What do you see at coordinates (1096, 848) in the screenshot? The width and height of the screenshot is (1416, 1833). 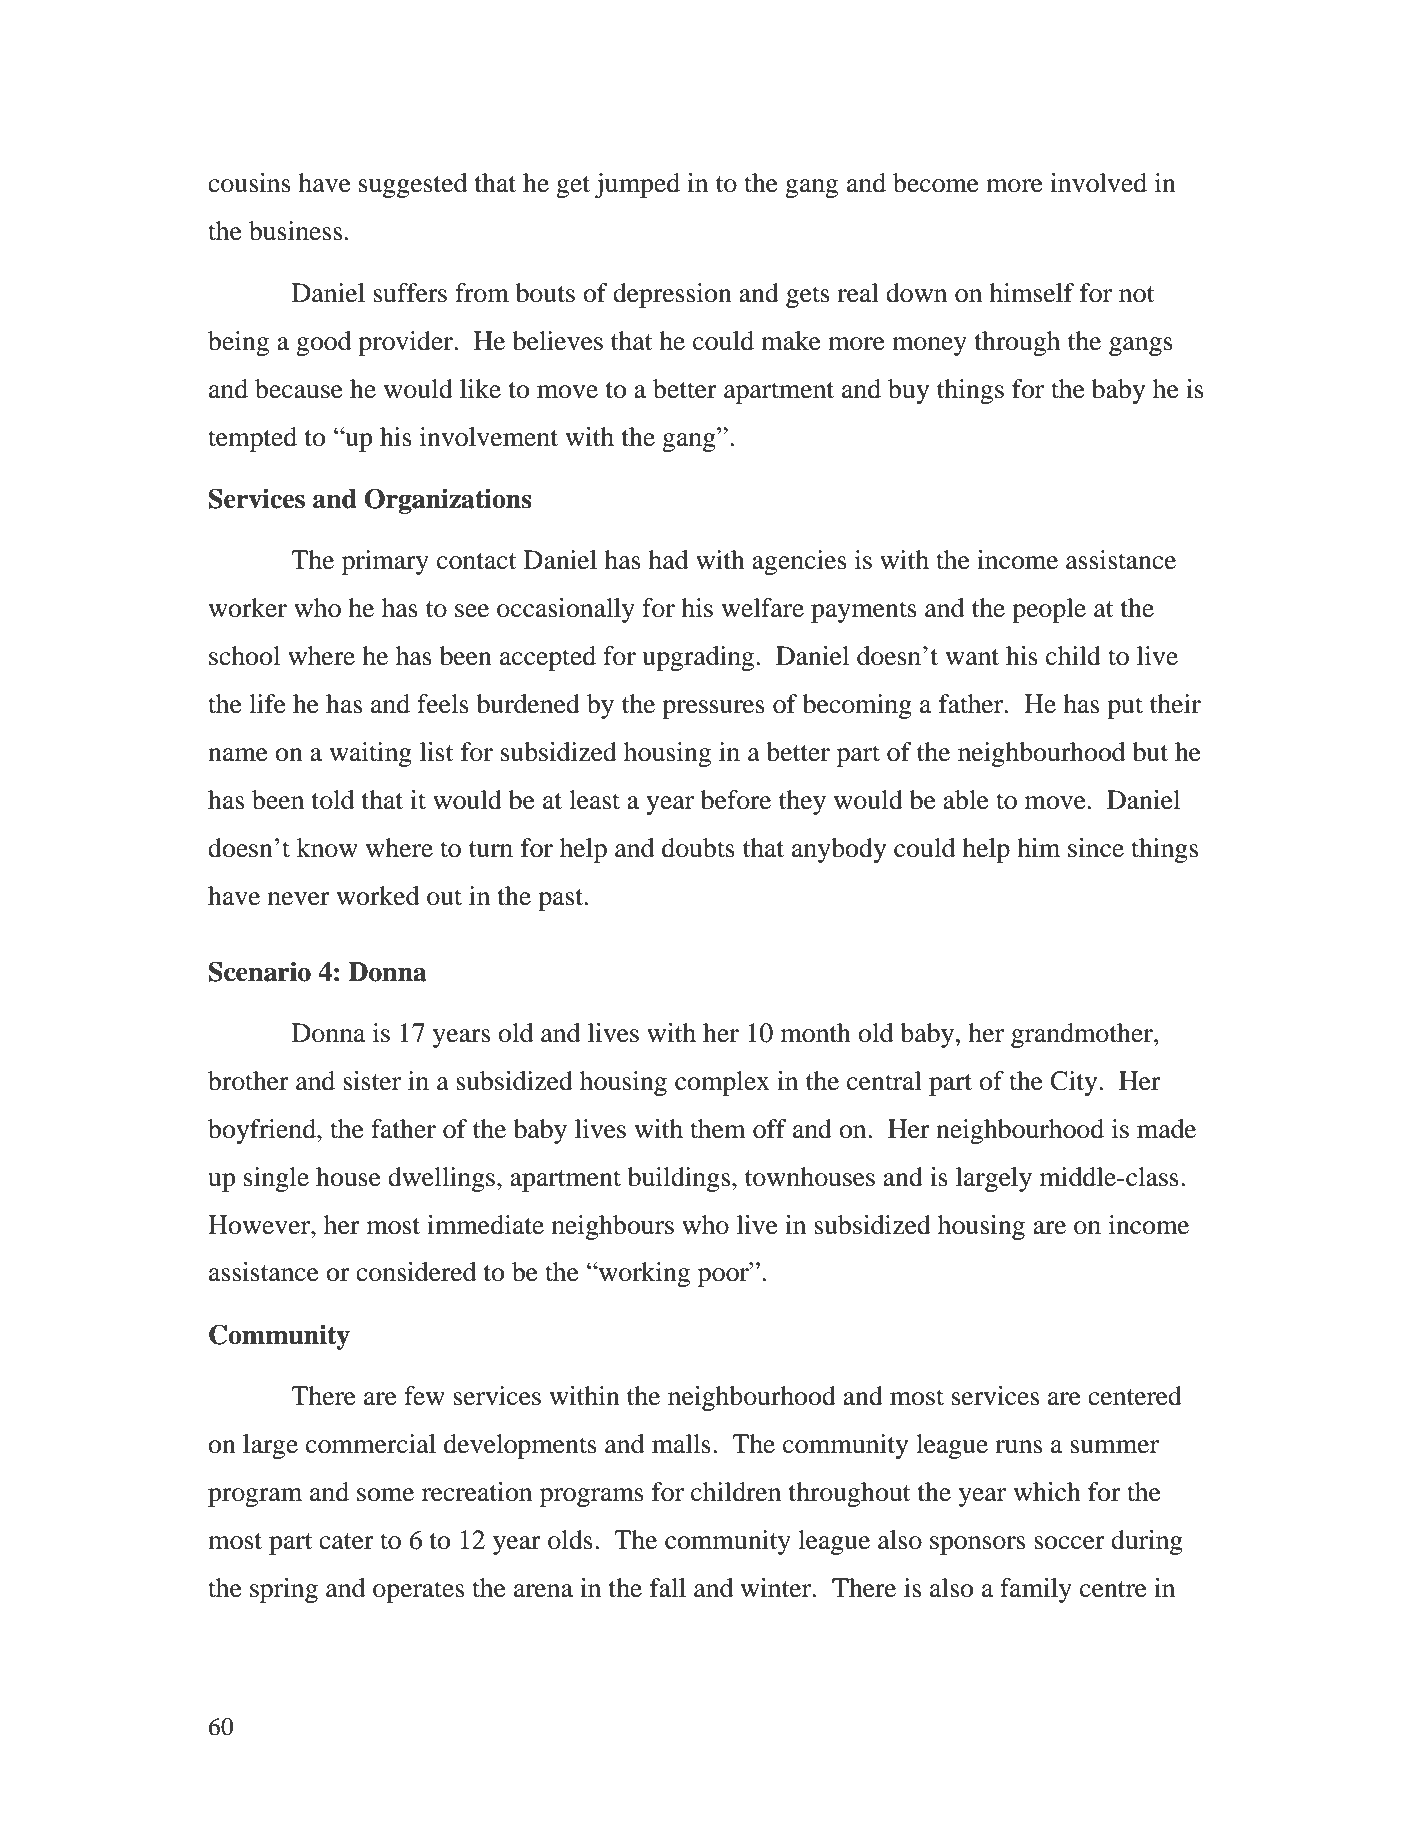 I see `since` at bounding box center [1096, 848].
